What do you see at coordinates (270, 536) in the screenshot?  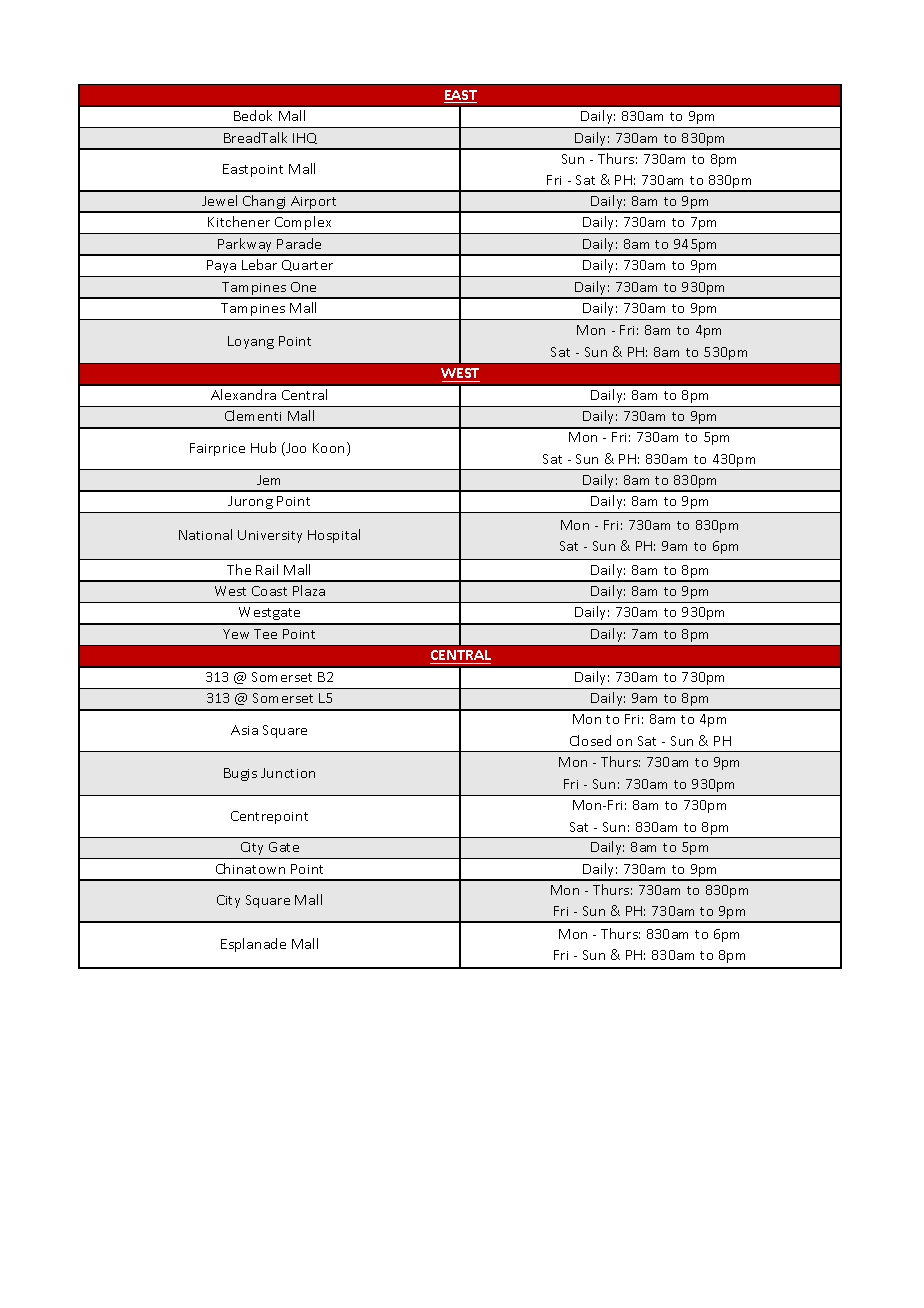 I see `University` at bounding box center [270, 536].
